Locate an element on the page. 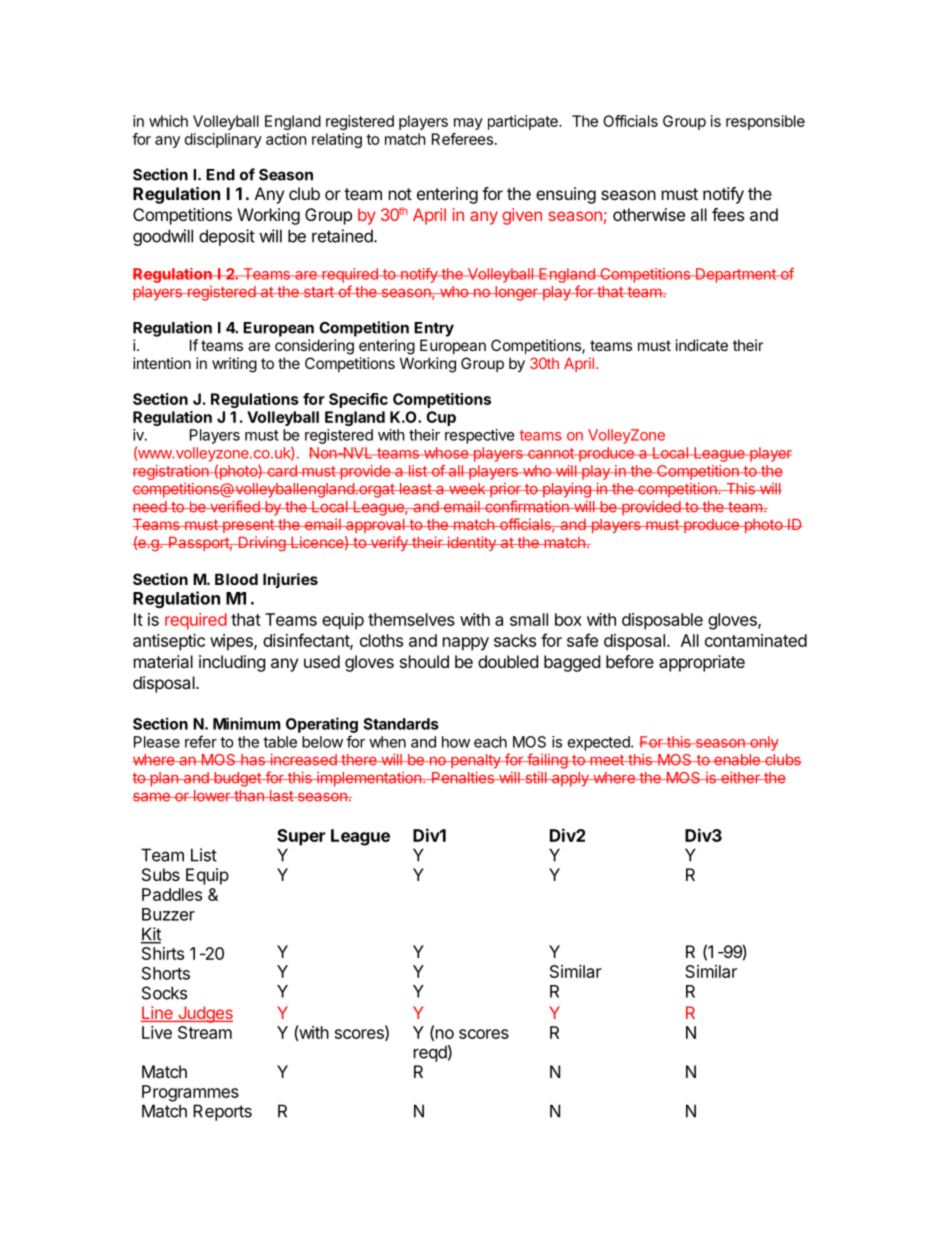 Image resolution: width=952 pixels, height=1233 pixels. writing is located at coordinates (234, 365).
